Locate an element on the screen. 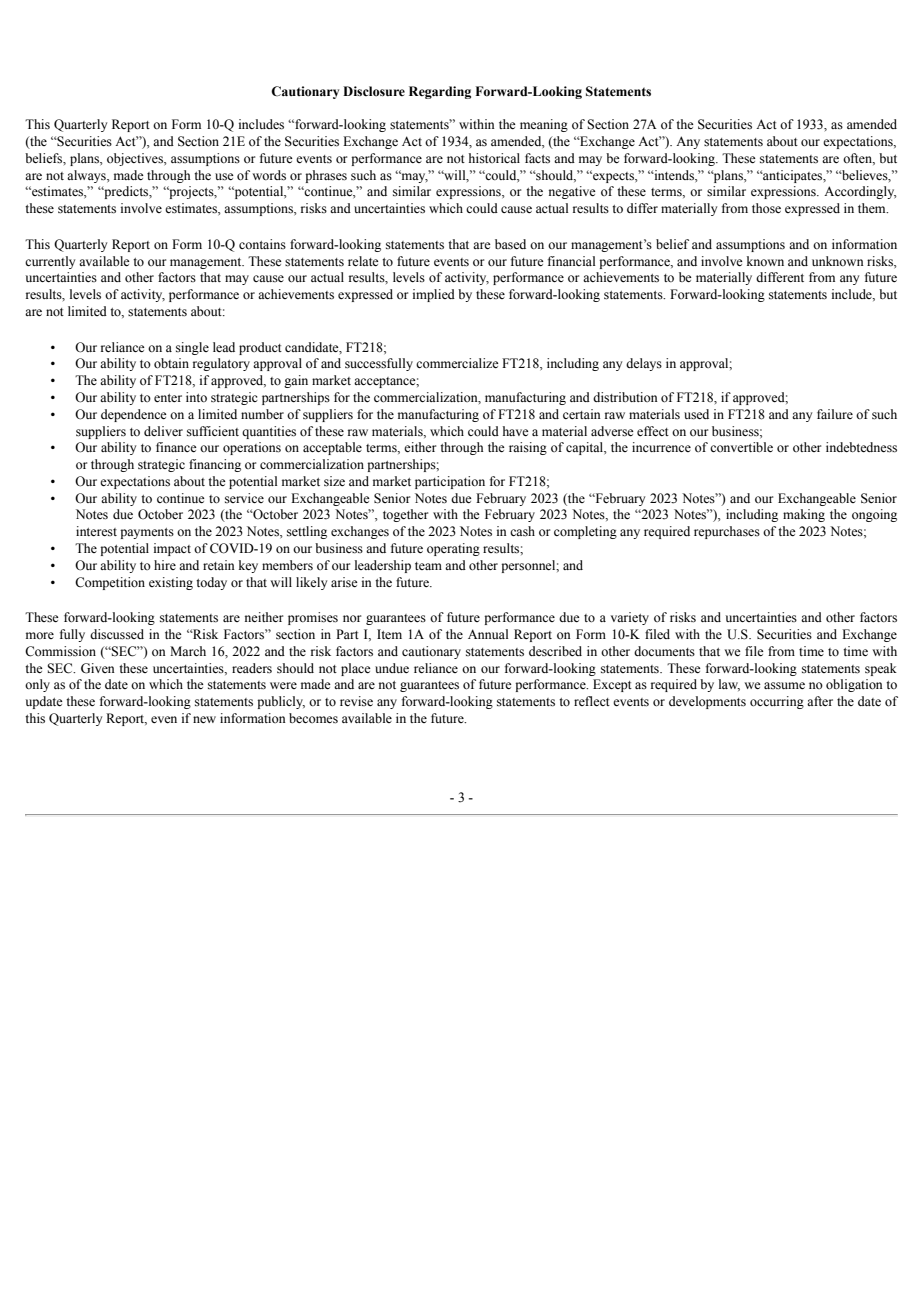 Image resolution: width=924 pixels, height=1308 pixels. Accordingly is located at coordinates (860, 192).
